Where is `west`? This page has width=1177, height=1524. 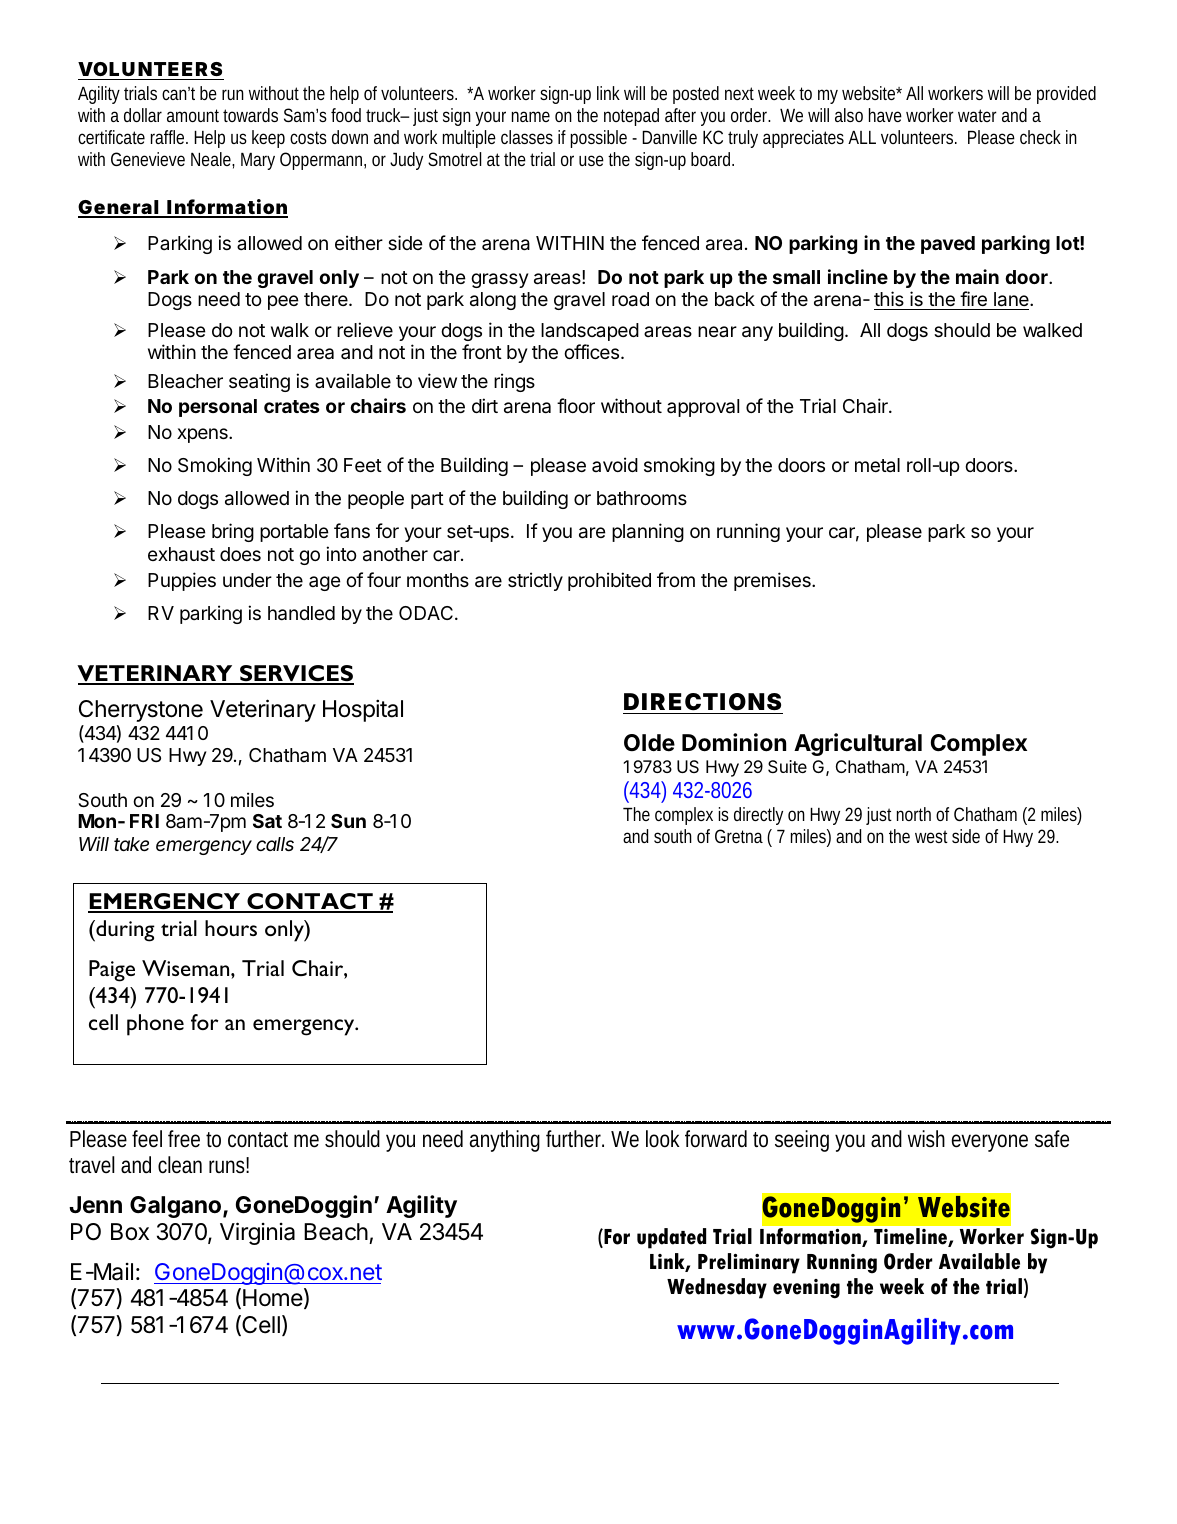
west is located at coordinates (931, 836).
